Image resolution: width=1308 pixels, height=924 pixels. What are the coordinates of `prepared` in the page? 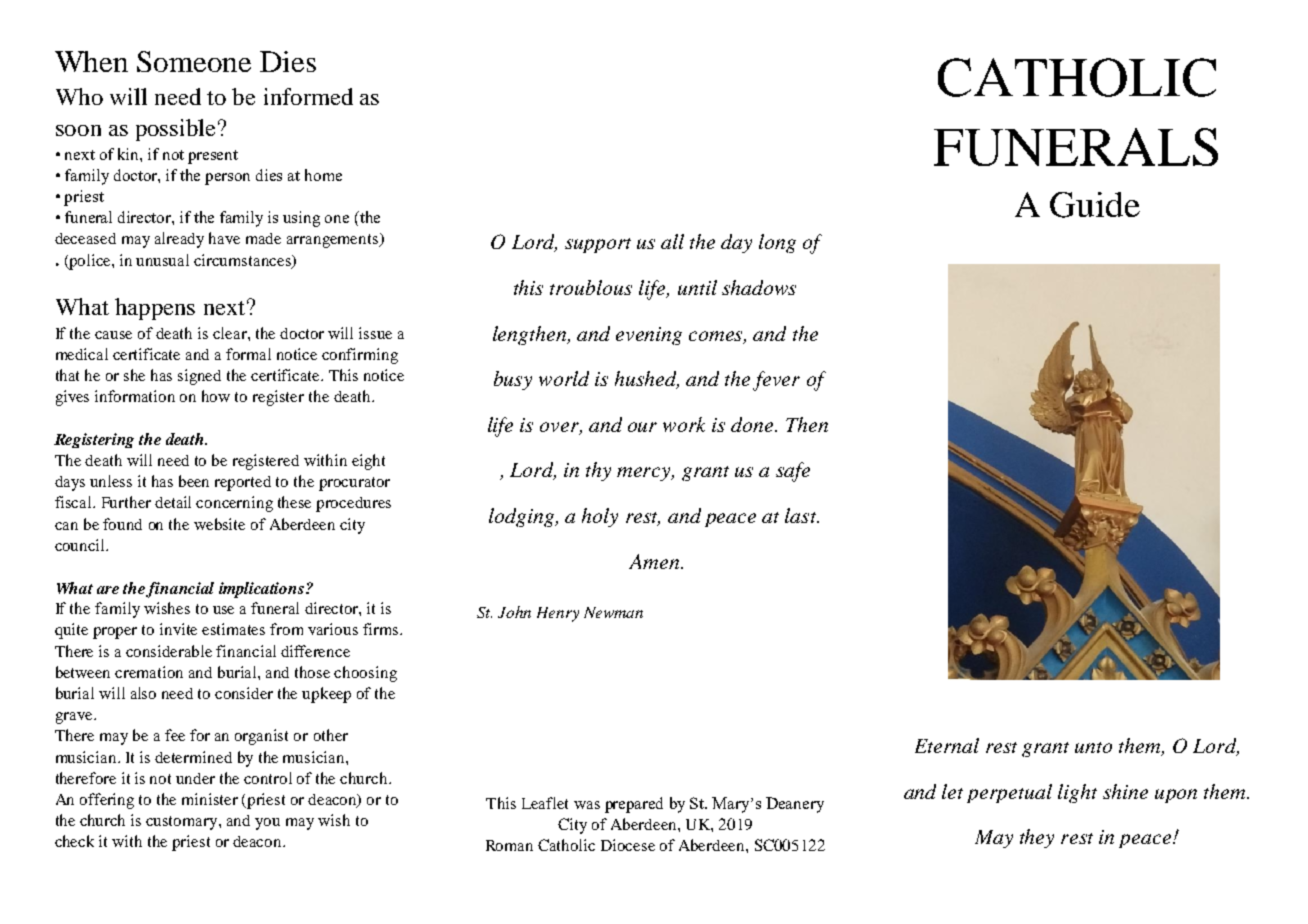 It's located at (634, 805).
